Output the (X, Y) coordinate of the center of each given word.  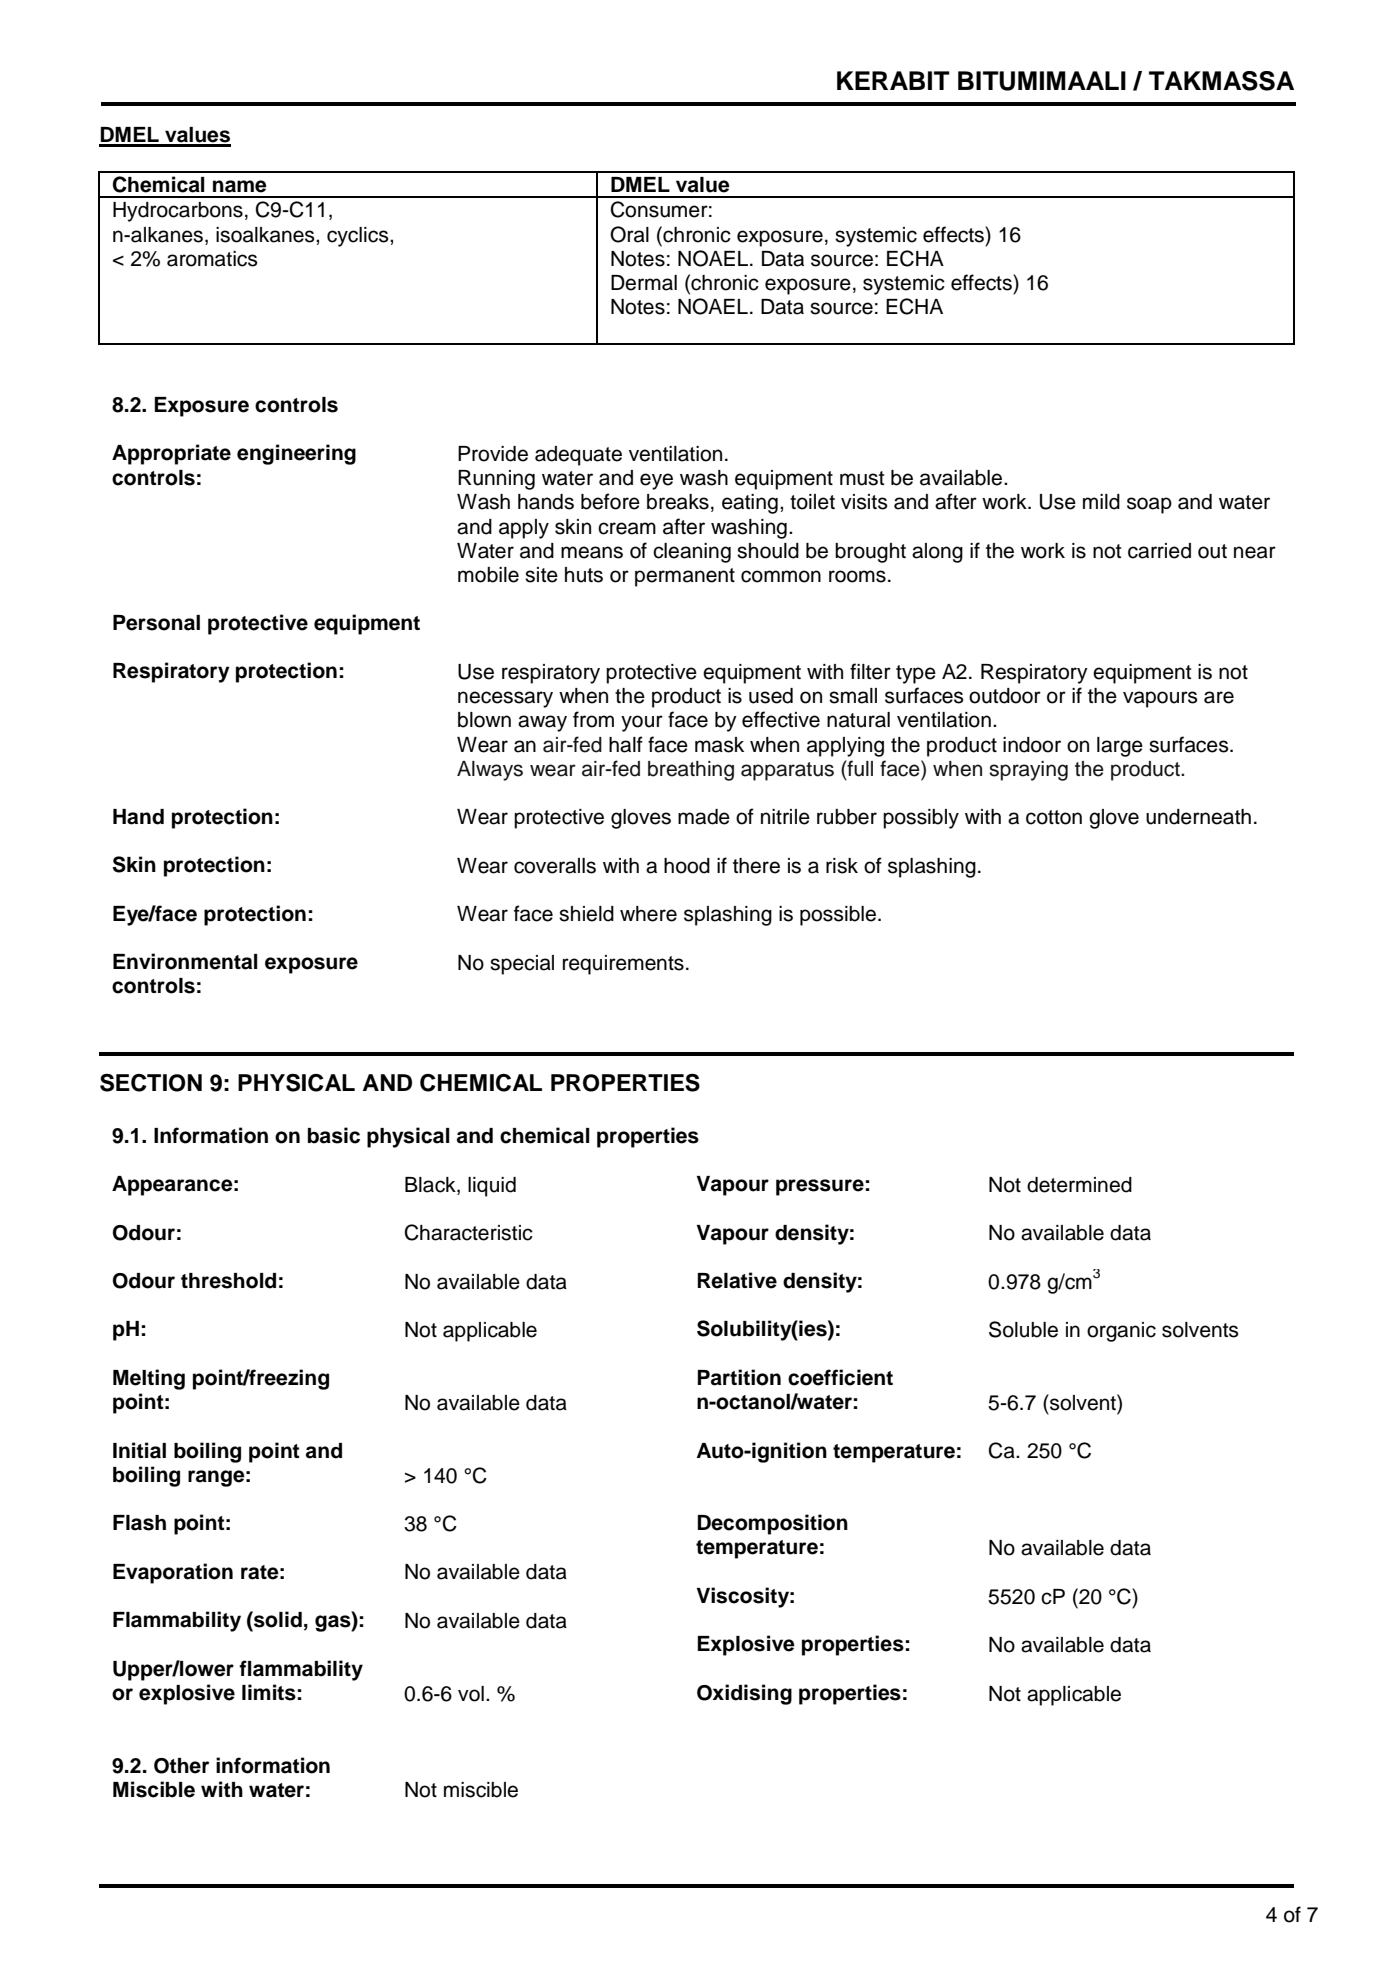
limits (269, 1692)
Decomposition (772, 1524)
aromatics (212, 259)
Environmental (185, 961)
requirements (623, 965)
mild (1101, 502)
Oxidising (744, 1694)
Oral (629, 234)
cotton (1054, 817)
